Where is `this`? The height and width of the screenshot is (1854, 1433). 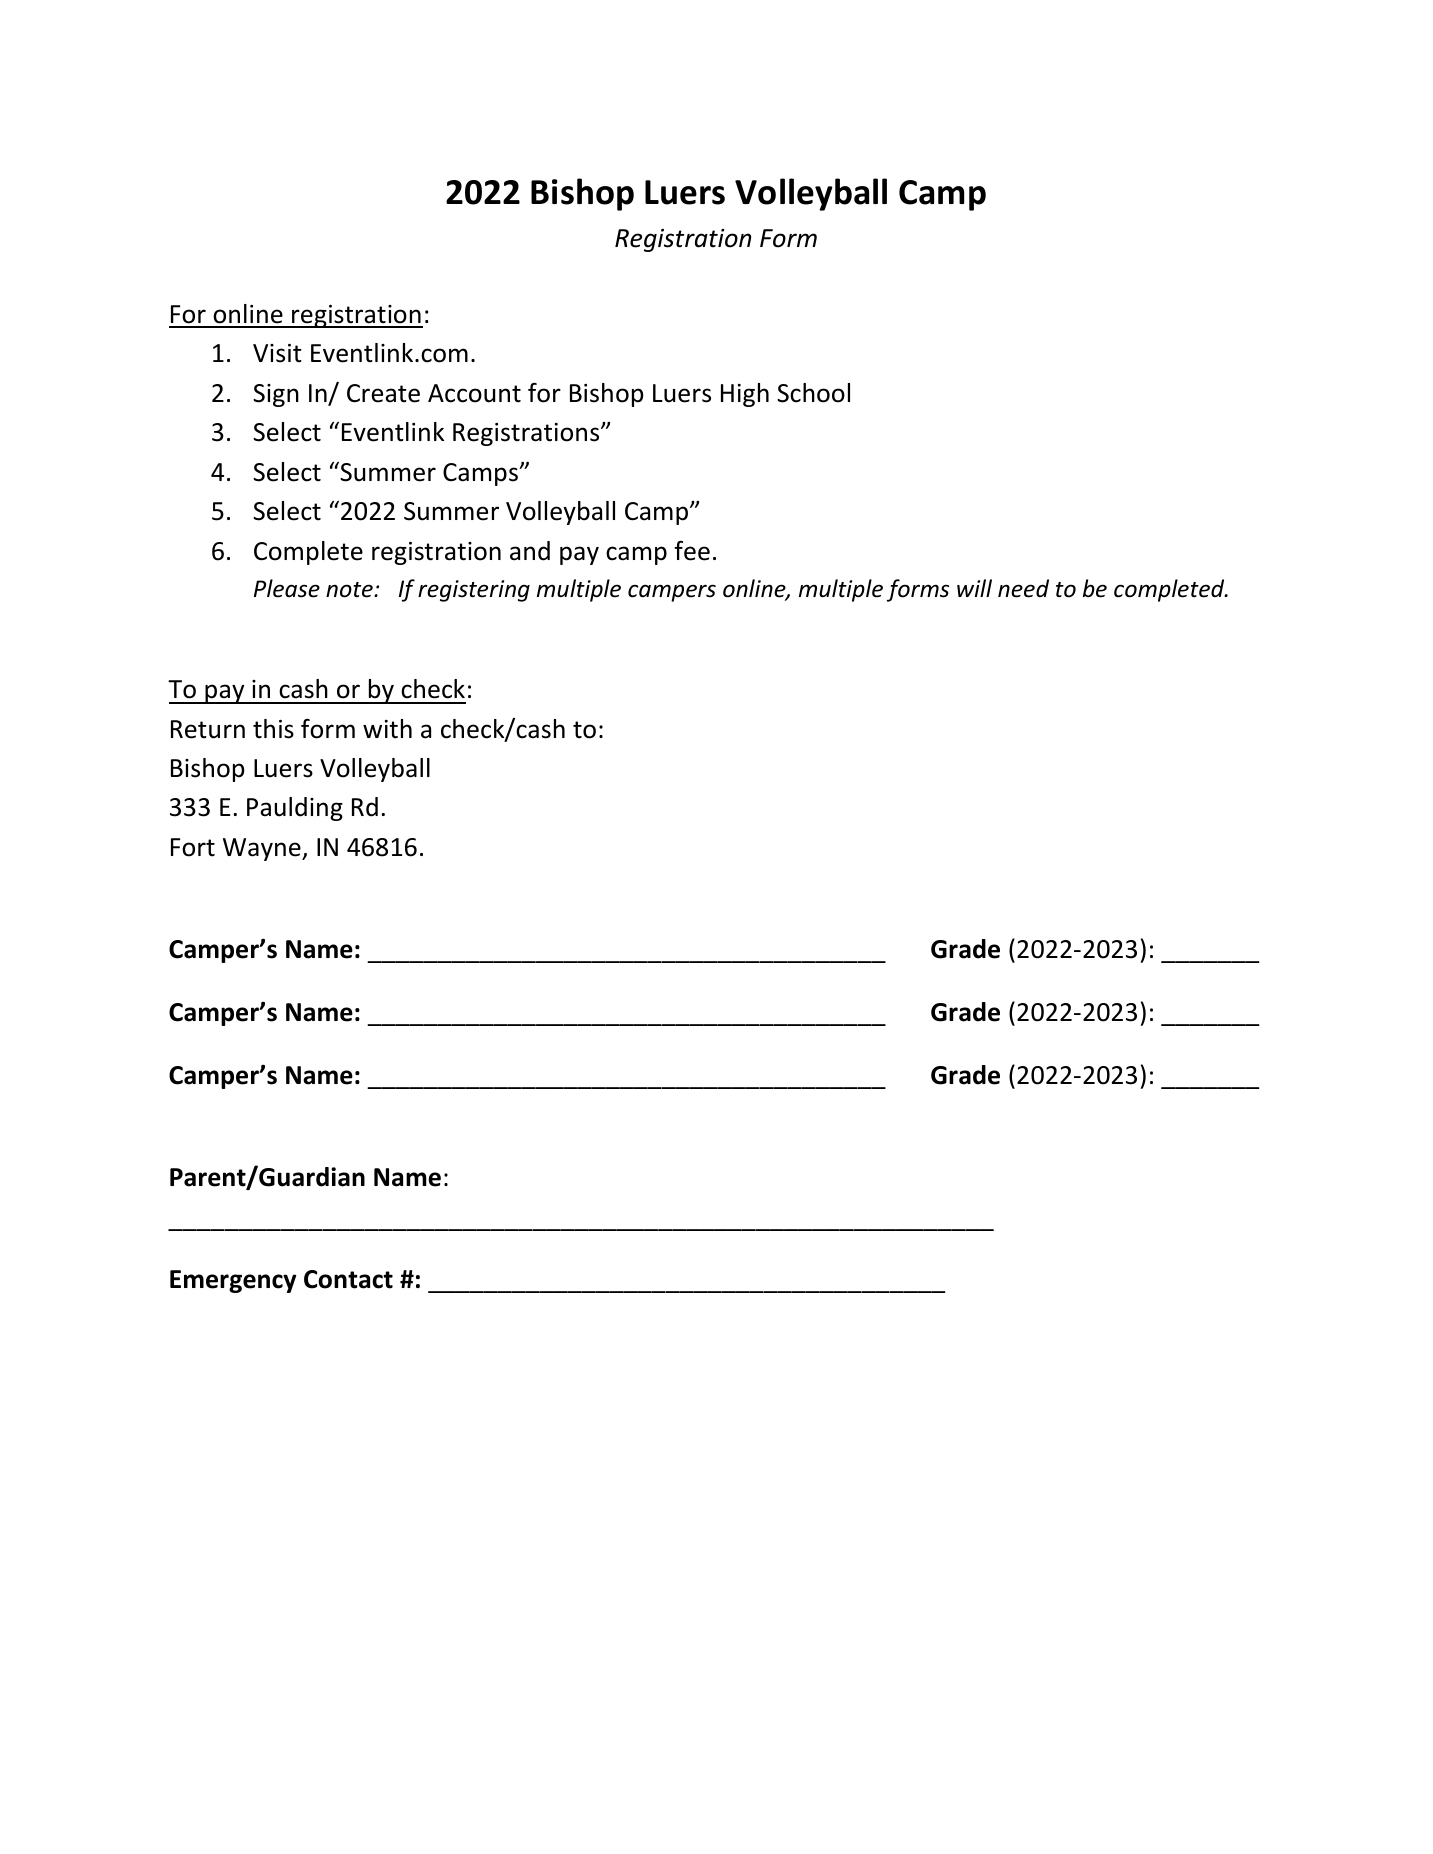 this is located at coordinates (273, 729).
